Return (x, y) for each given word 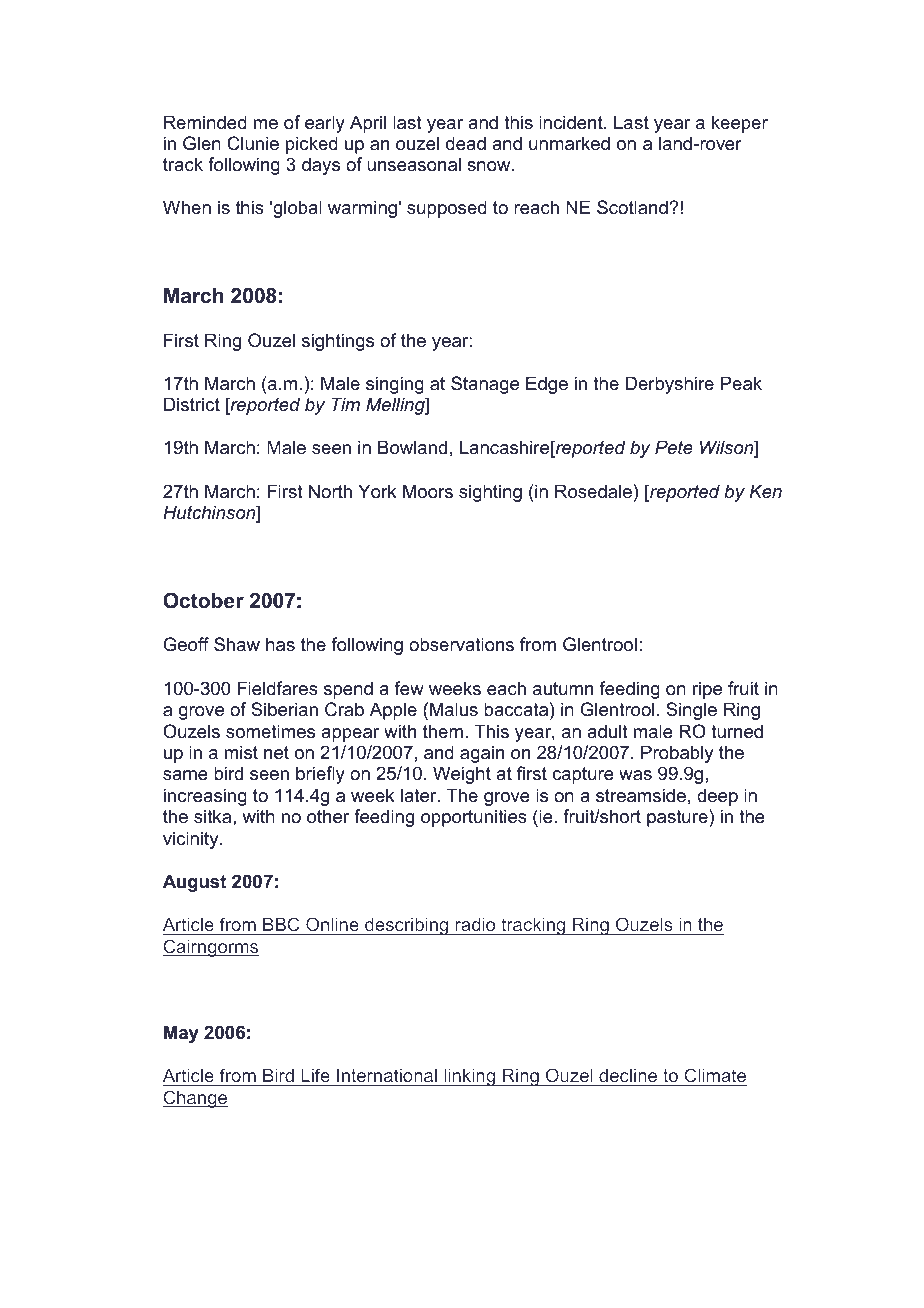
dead (466, 143)
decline (628, 1077)
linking (470, 1077)
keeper (740, 124)
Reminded (205, 122)
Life (315, 1077)
